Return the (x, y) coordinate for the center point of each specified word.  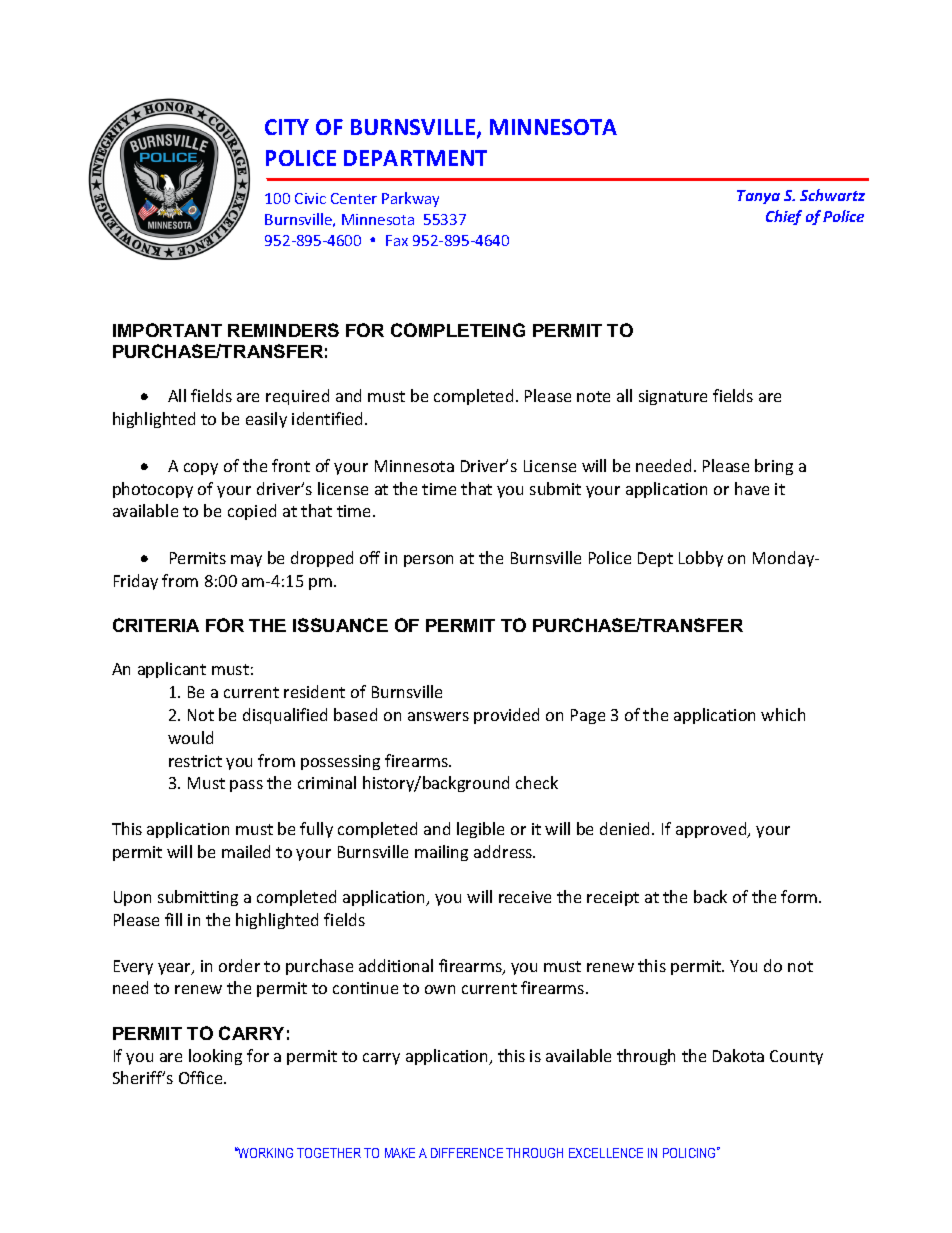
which (783, 714)
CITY (287, 127)
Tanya (758, 197)
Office (202, 1077)
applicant (172, 670)
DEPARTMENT (415, 158)
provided (506, 716)
